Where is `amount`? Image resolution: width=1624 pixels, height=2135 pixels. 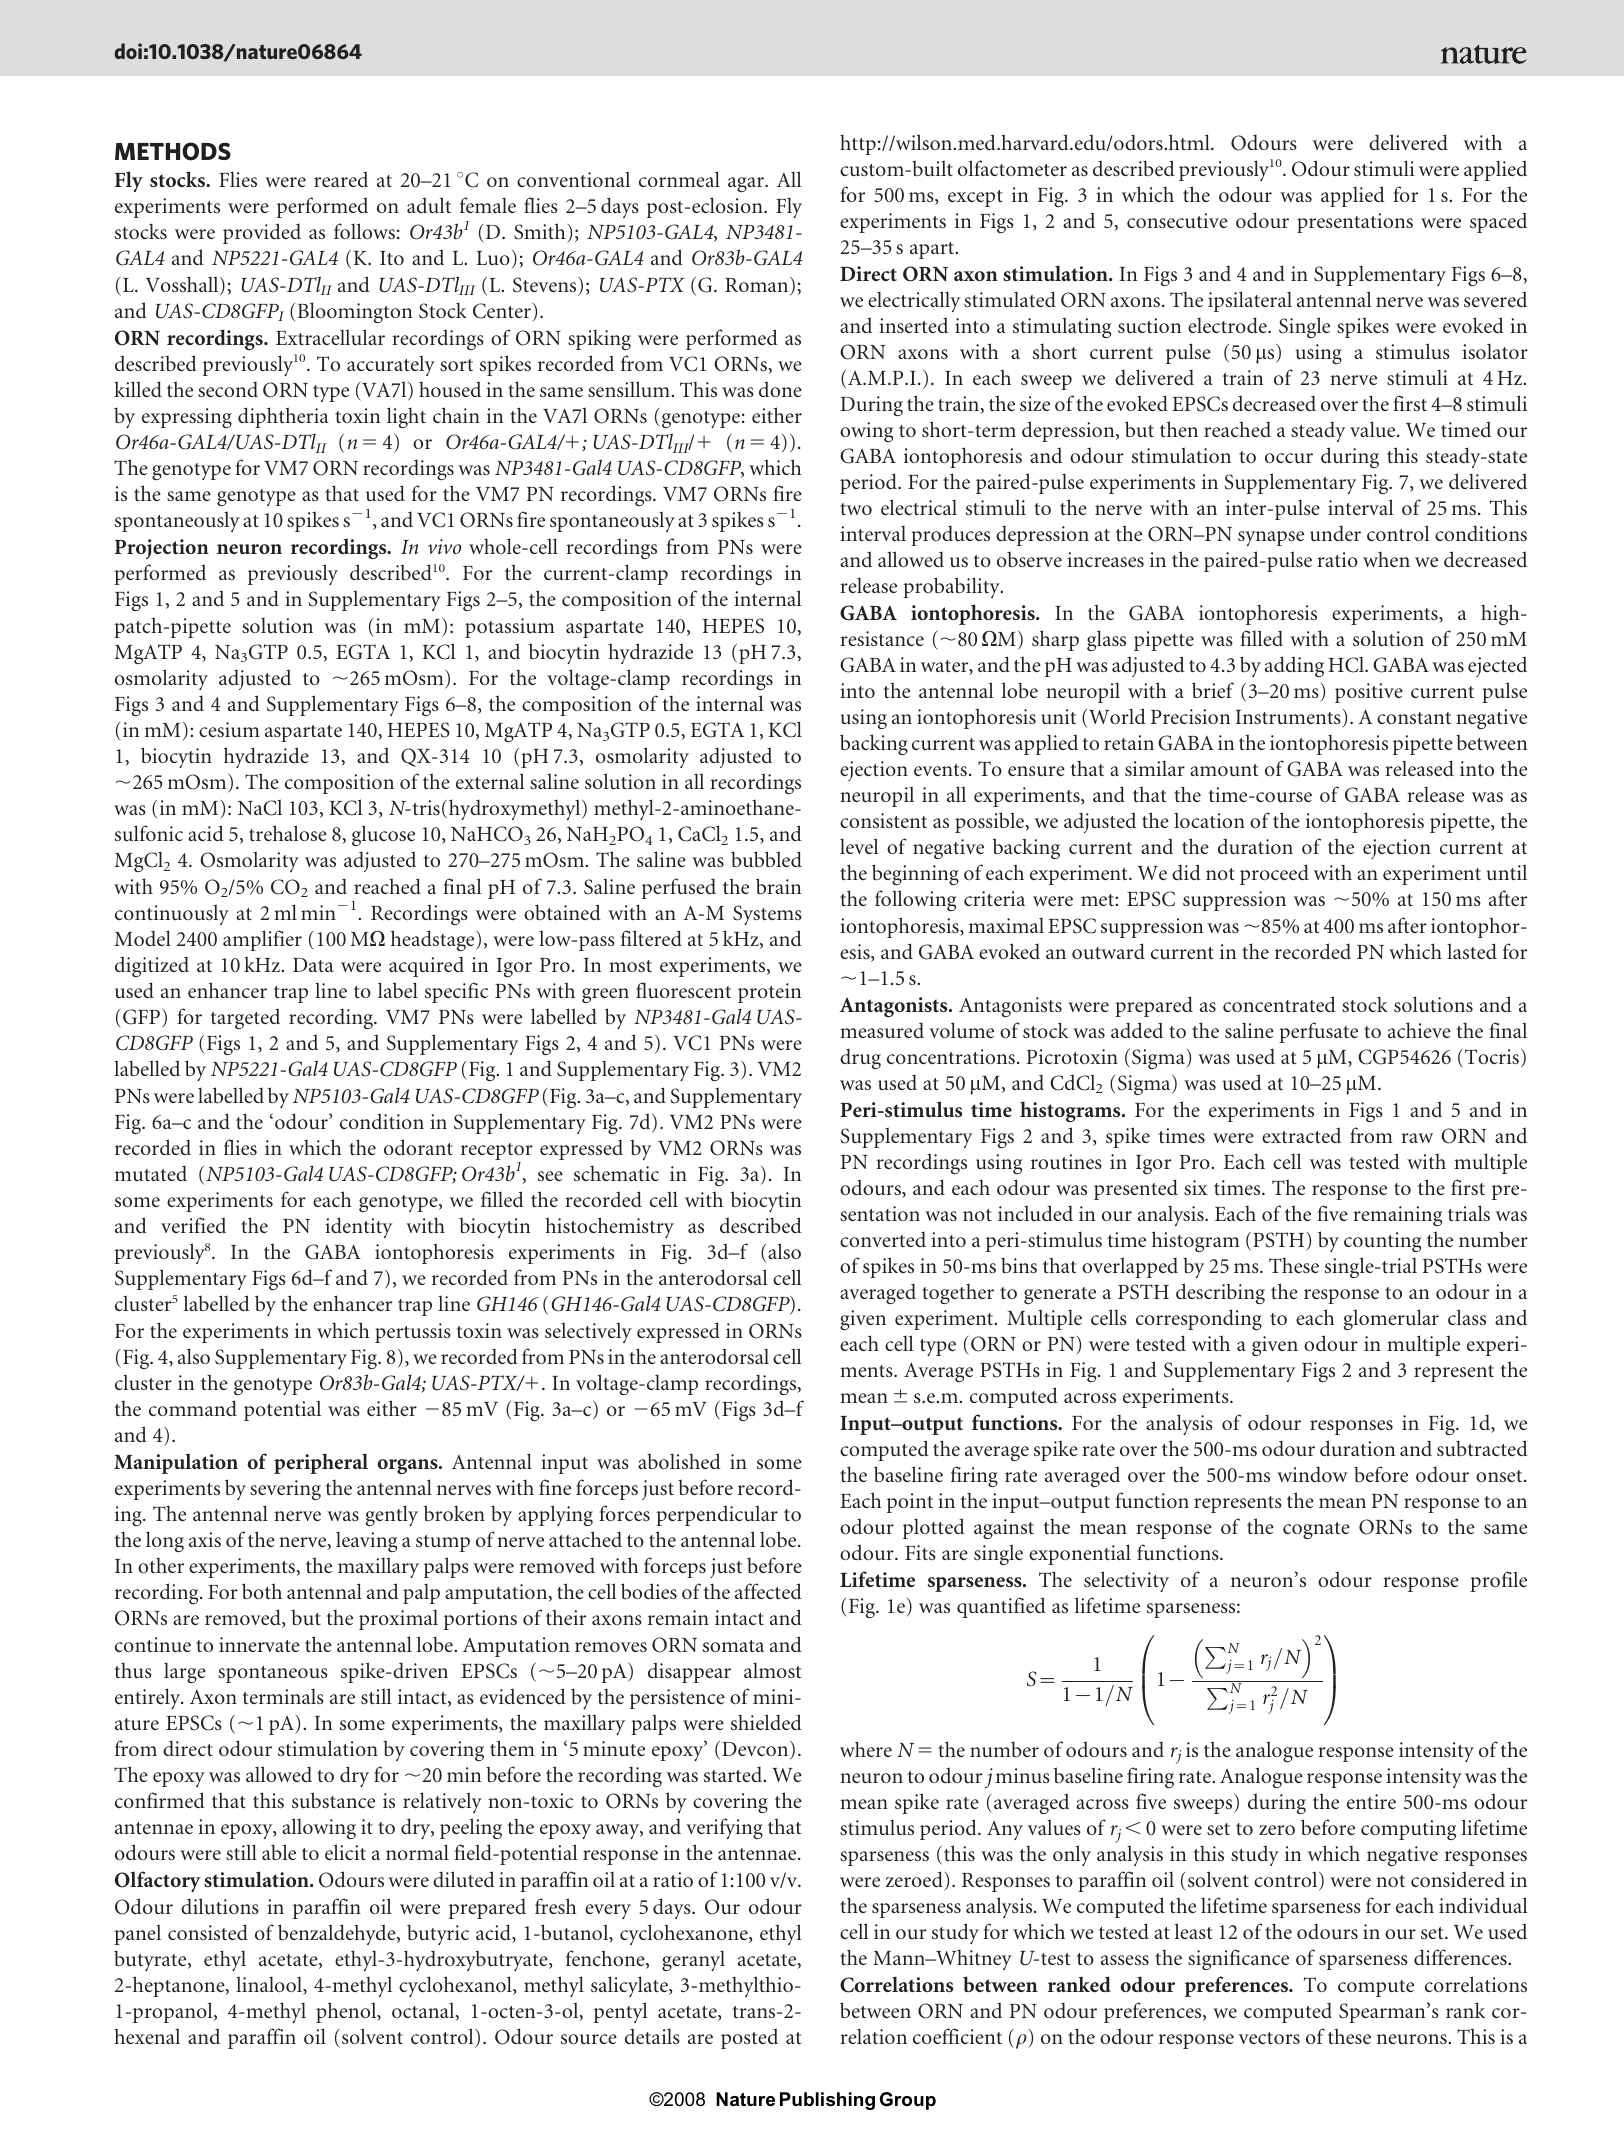
amount is located at coordinates (1224, 770).
